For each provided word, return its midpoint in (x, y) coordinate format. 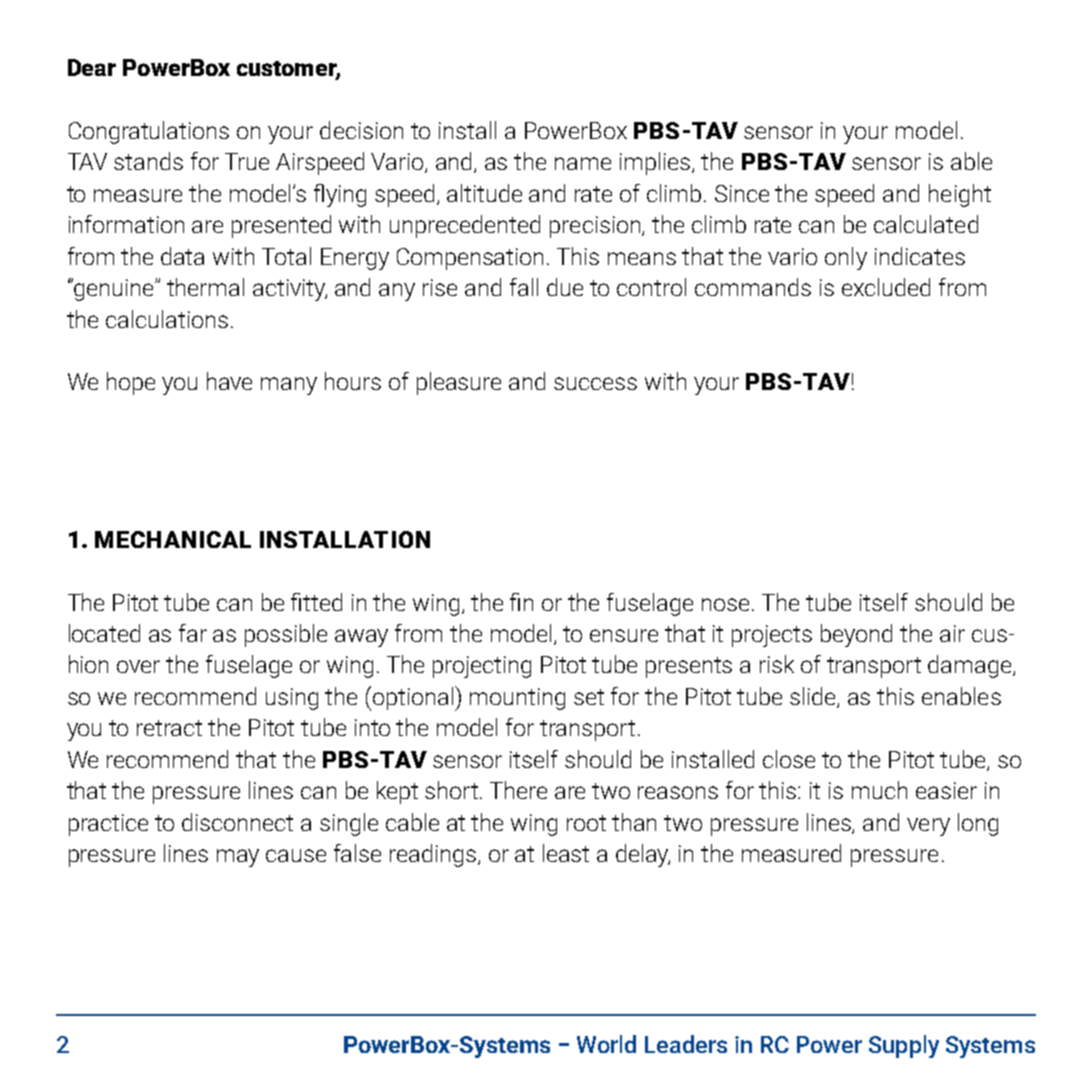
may (238, 858)
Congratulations (149, 132)
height (960, 195)
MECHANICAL (173, 539)
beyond (856, 635)
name (583, 163)
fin (521, 602)
